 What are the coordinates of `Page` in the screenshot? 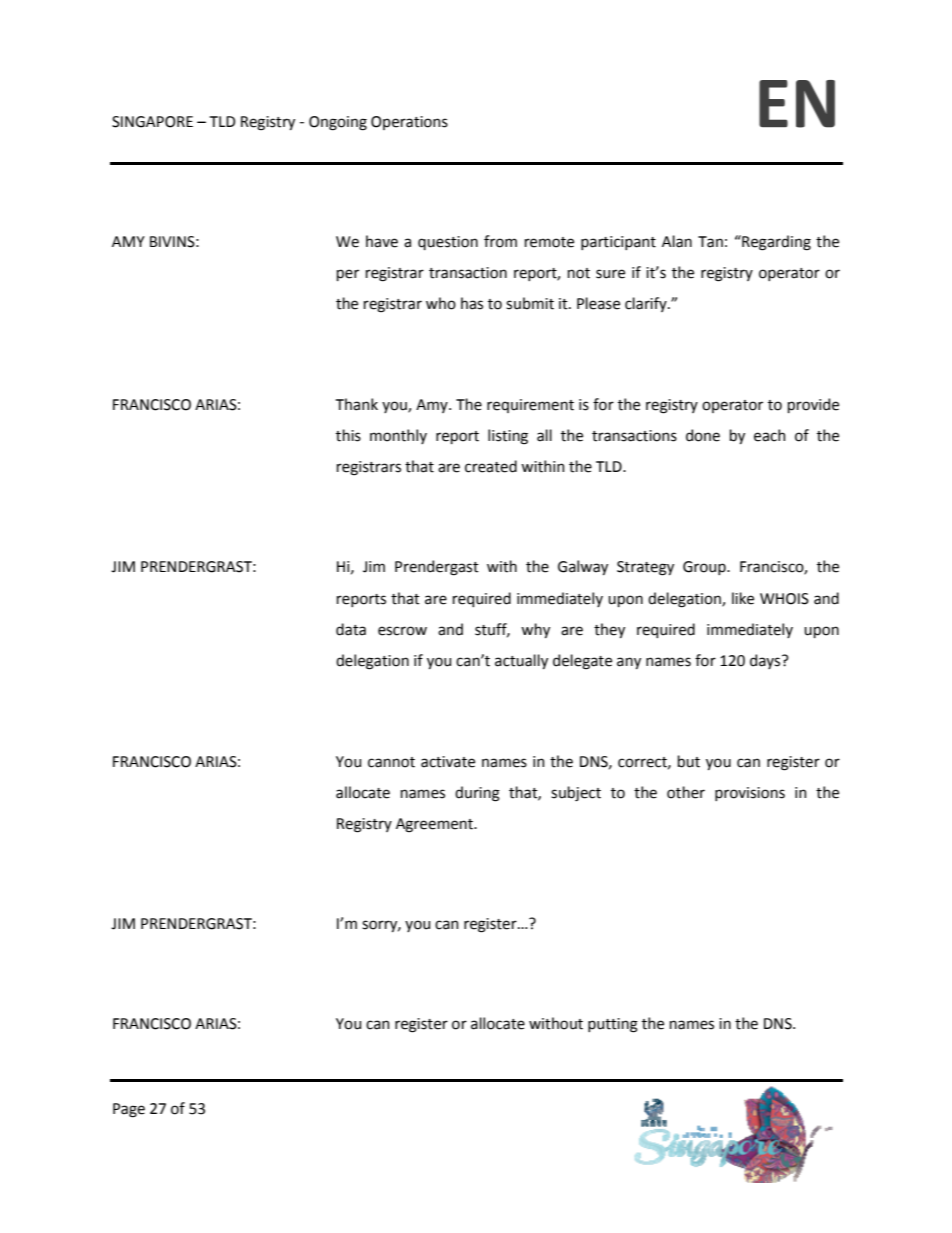 It's located at (129, 1110).
